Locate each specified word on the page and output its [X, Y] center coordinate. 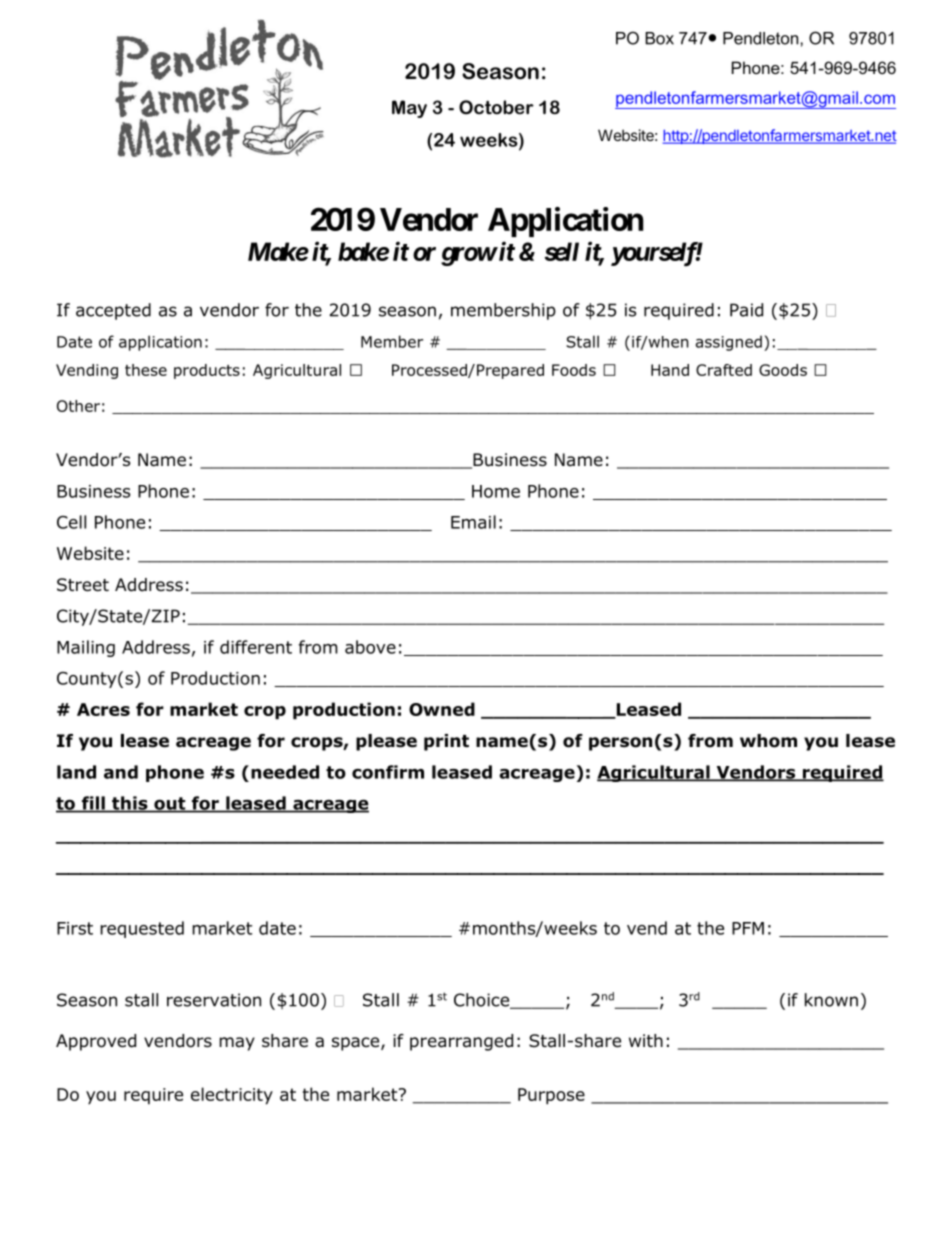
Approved [96, 1042]
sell [562, 251]
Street [83, 585]
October [496, 107]
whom [768, 741]
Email [473, 522]
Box [659, 38]
